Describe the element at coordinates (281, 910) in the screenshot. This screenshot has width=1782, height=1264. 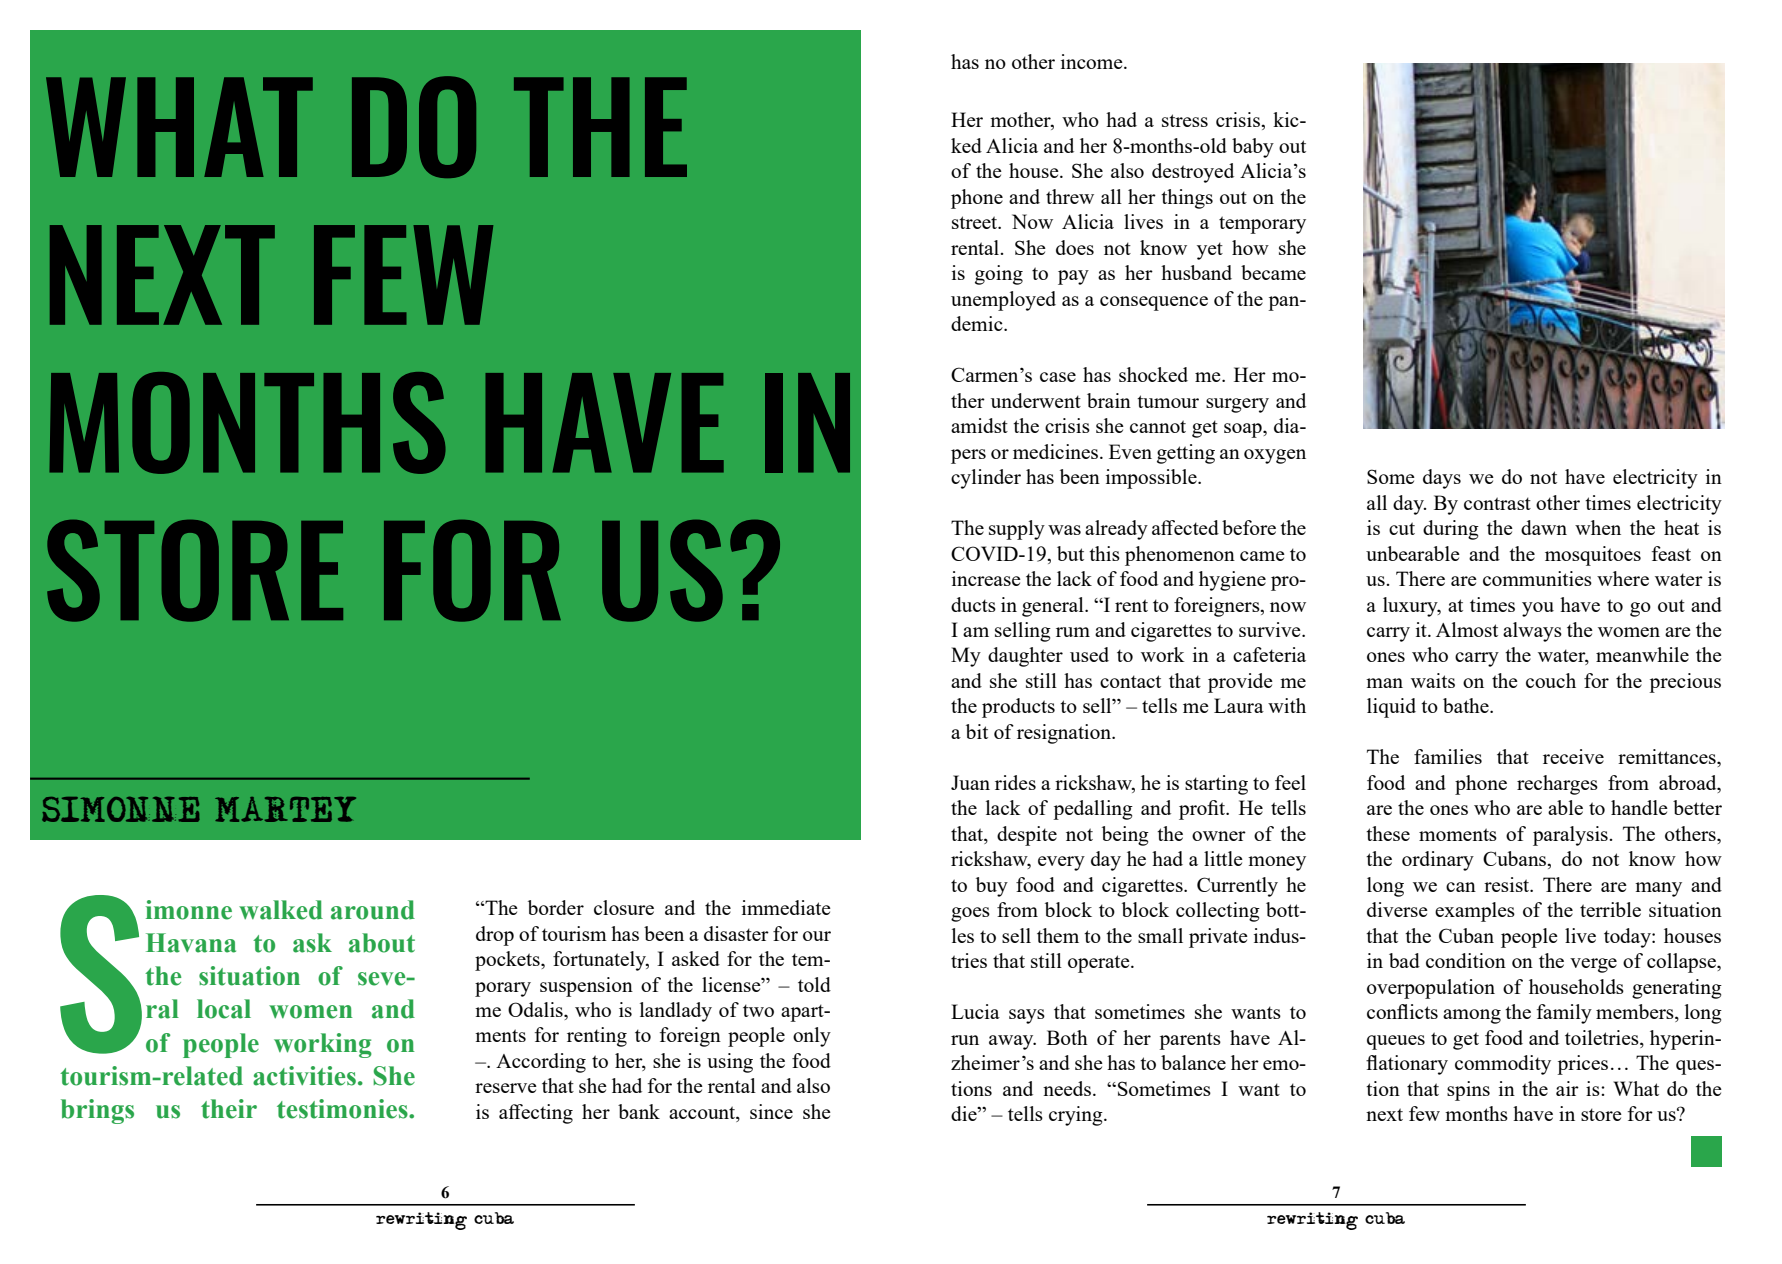
I see `walked` at that location.
